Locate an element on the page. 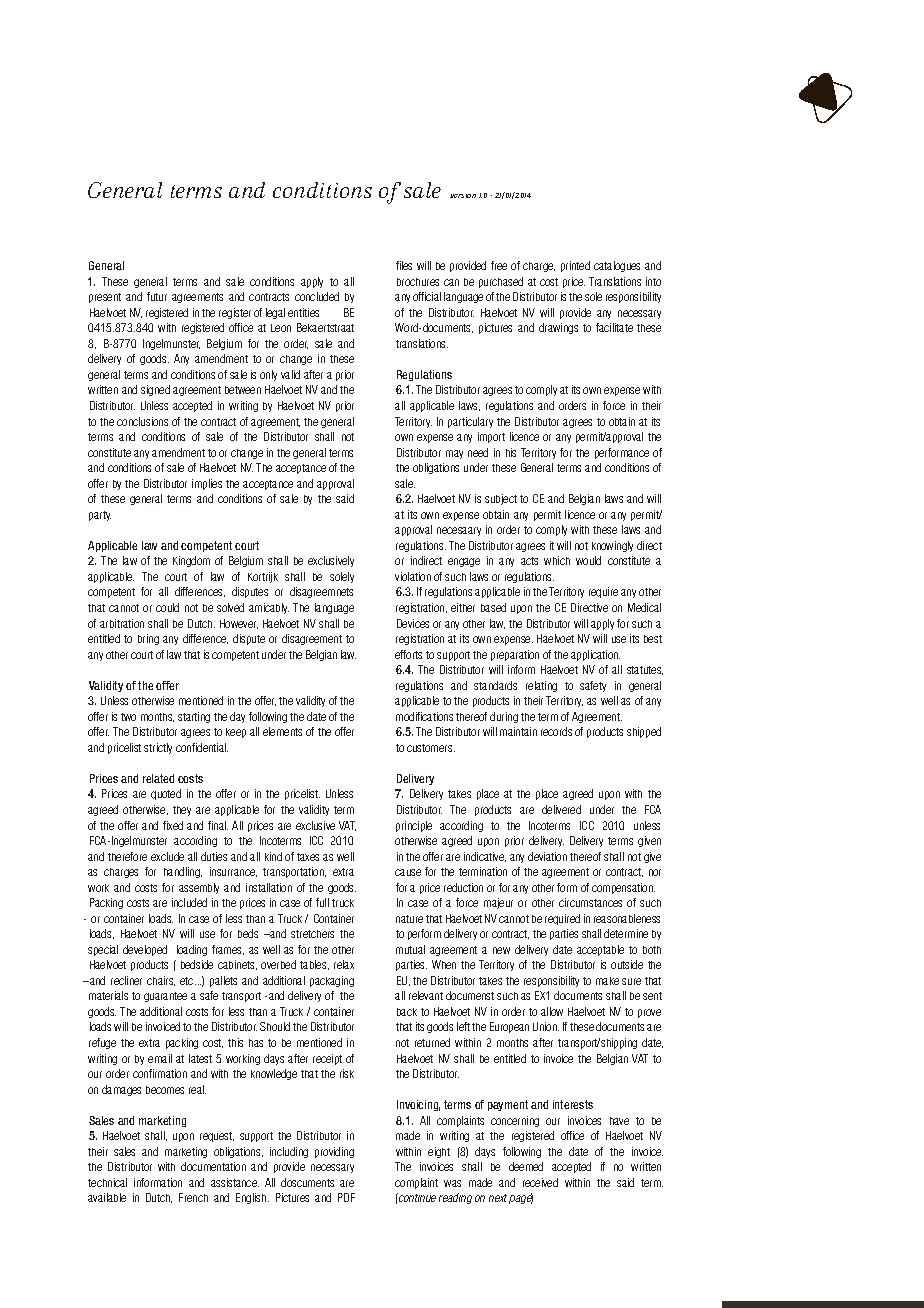 The height and width of the page is (1308, 924). acceptable is located at coordinates (600, 950).
